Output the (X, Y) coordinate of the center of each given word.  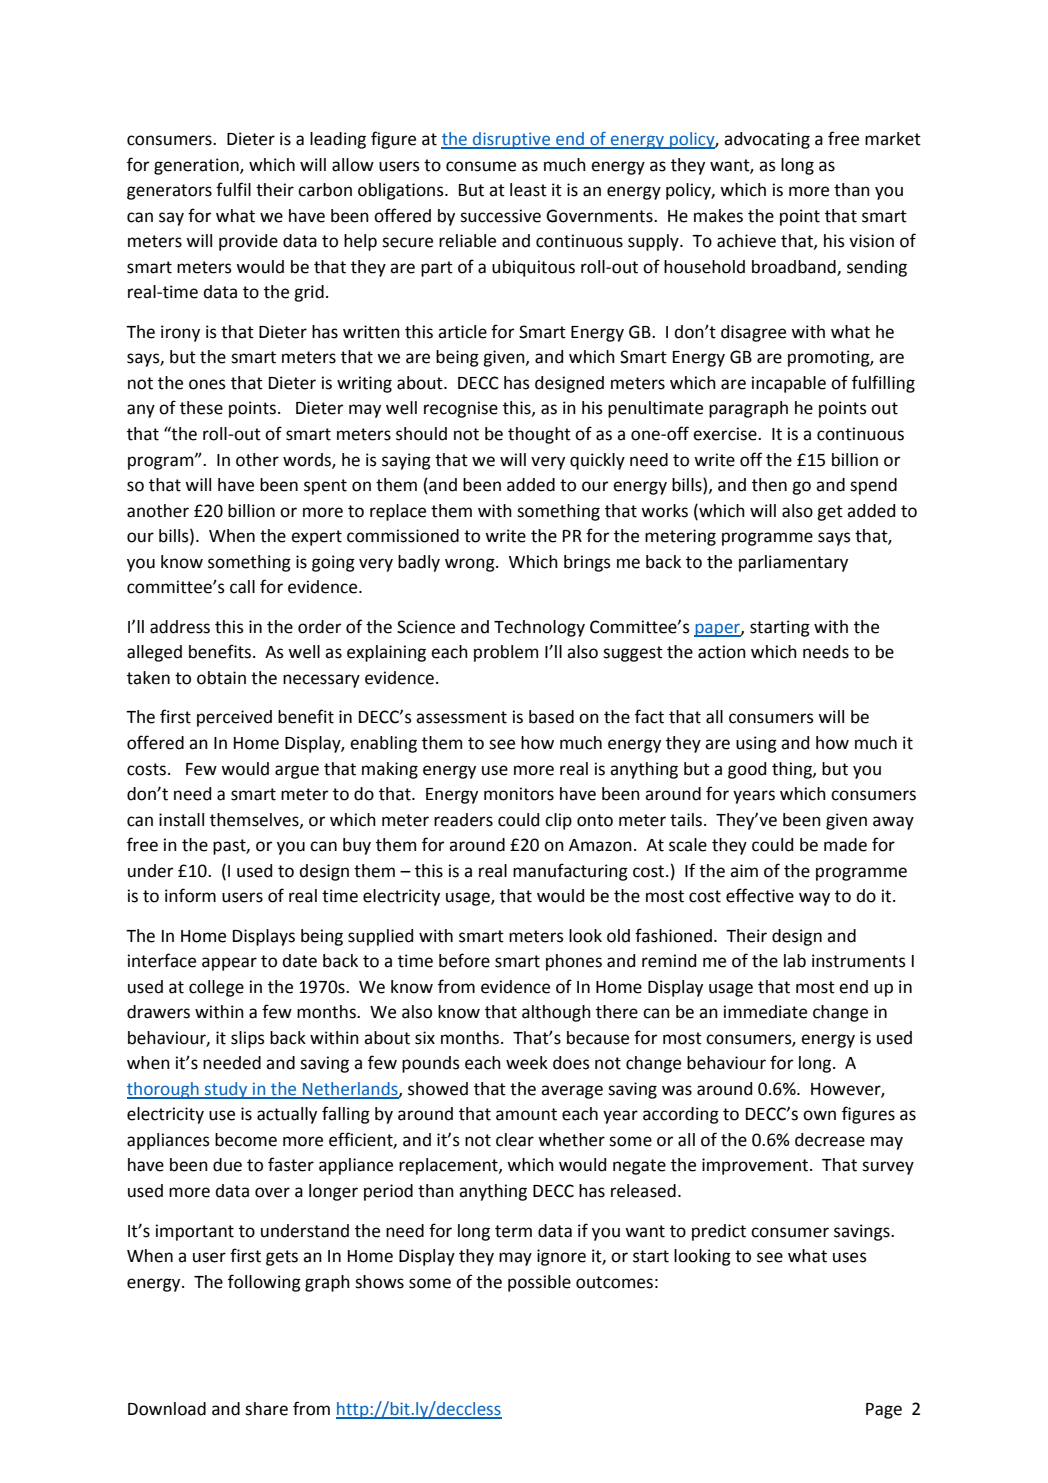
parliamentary (793, 563)
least (528, 190)
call (242, 587)
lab (795, 961)
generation (197, 166)
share (266, 1409)
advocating (767, 140)
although (556, 1013)
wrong (471, 565)
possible (539, 1283)
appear (229, 964)
